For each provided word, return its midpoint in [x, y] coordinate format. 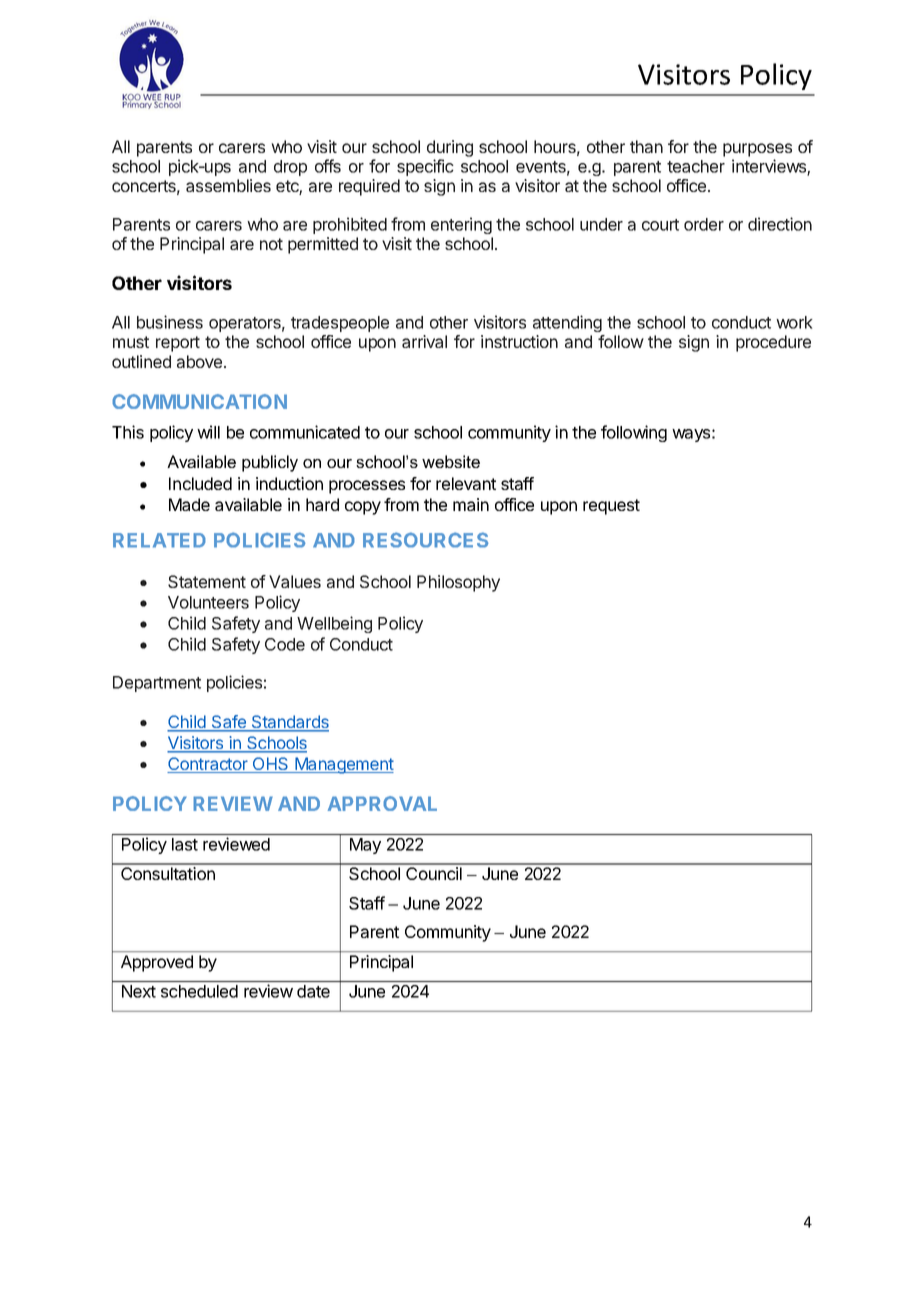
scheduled [199, 991]
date [313, 991]
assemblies [228, 185]
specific [425, 167]
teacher [696, 166]
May [365, 846]
